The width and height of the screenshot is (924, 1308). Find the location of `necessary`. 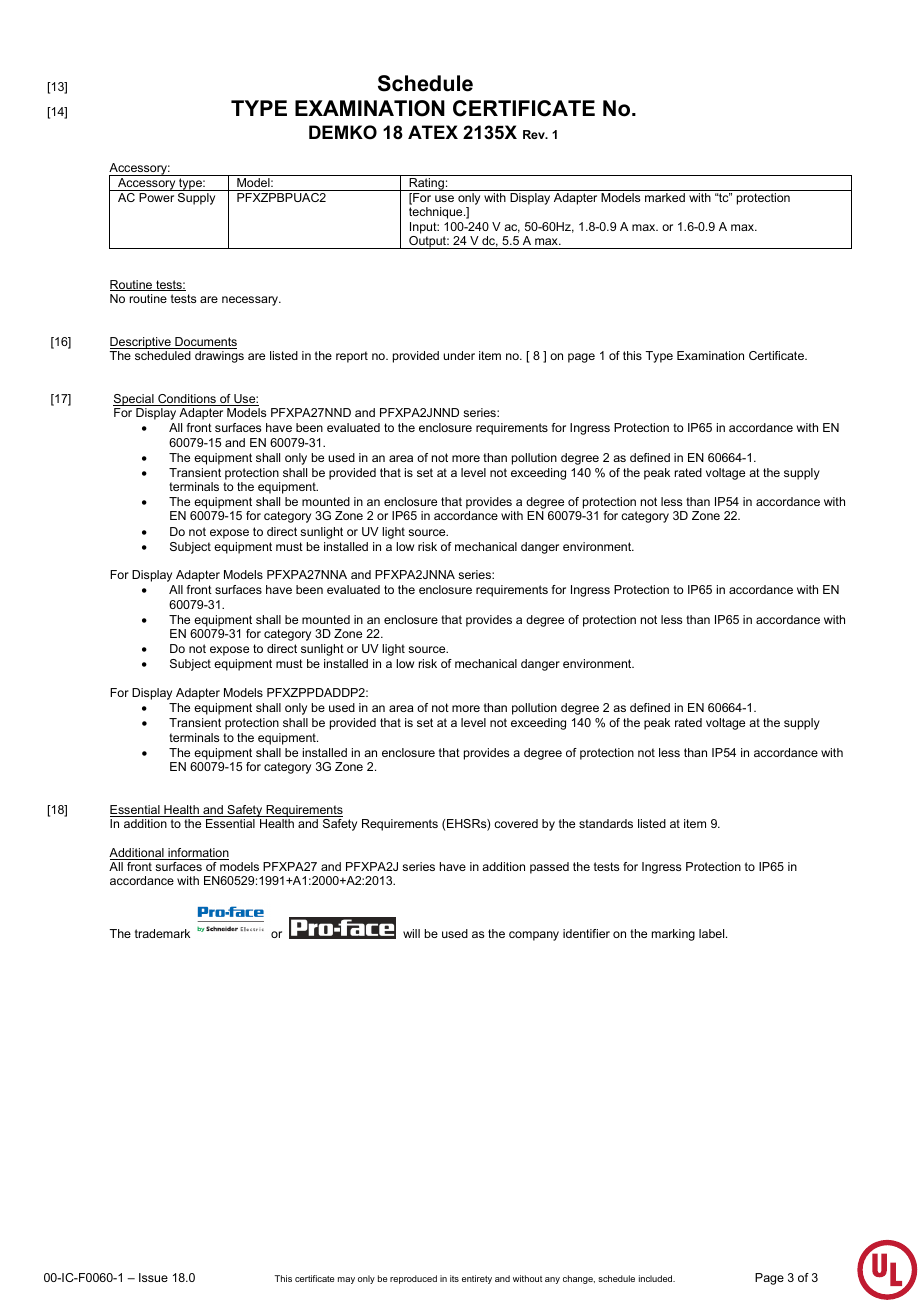

necessary is located at coordinates (251, 301).
